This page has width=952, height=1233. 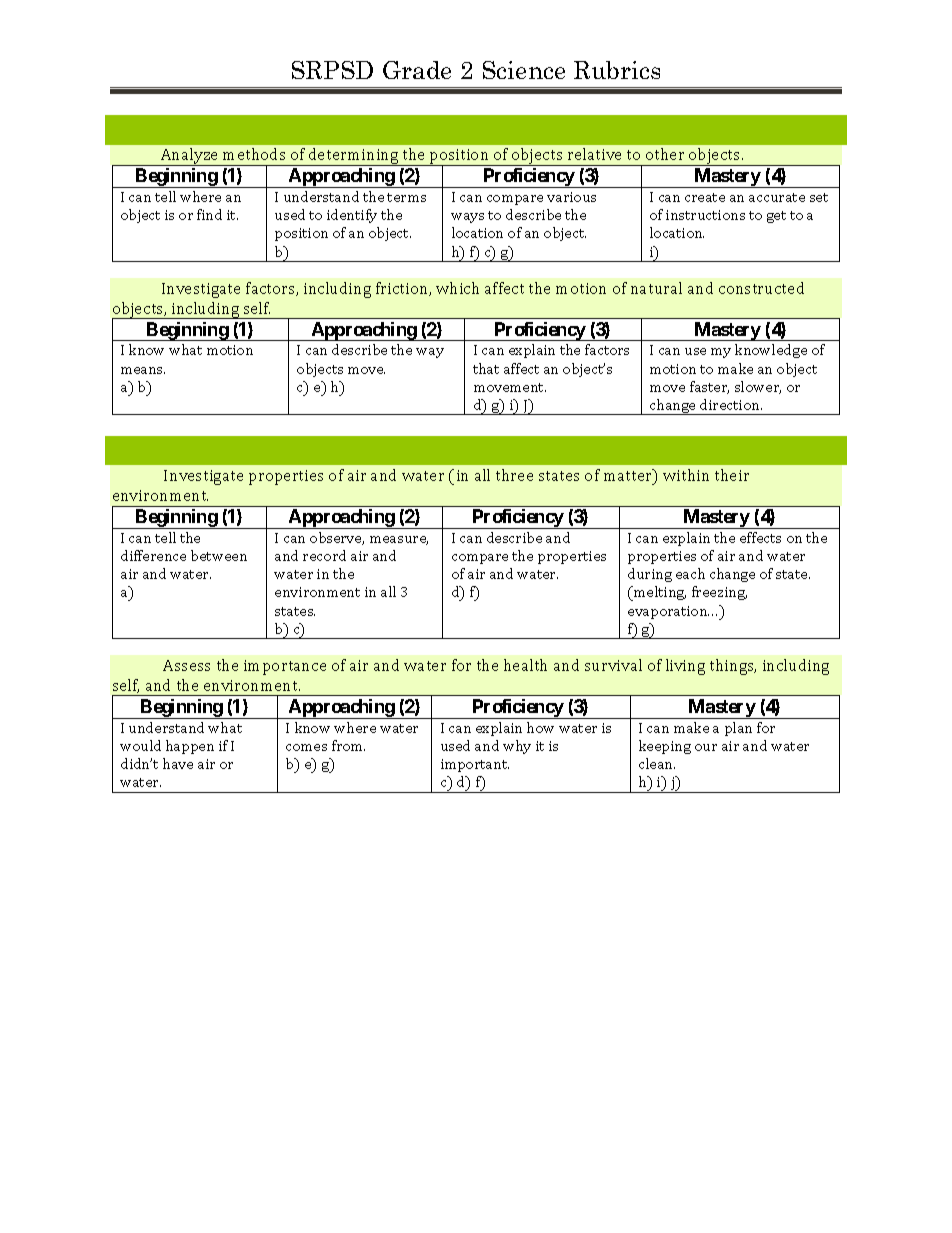 What do you see at coordinates (190, 747) in the page?
I see `happen` at bounding box center [190, 747].
